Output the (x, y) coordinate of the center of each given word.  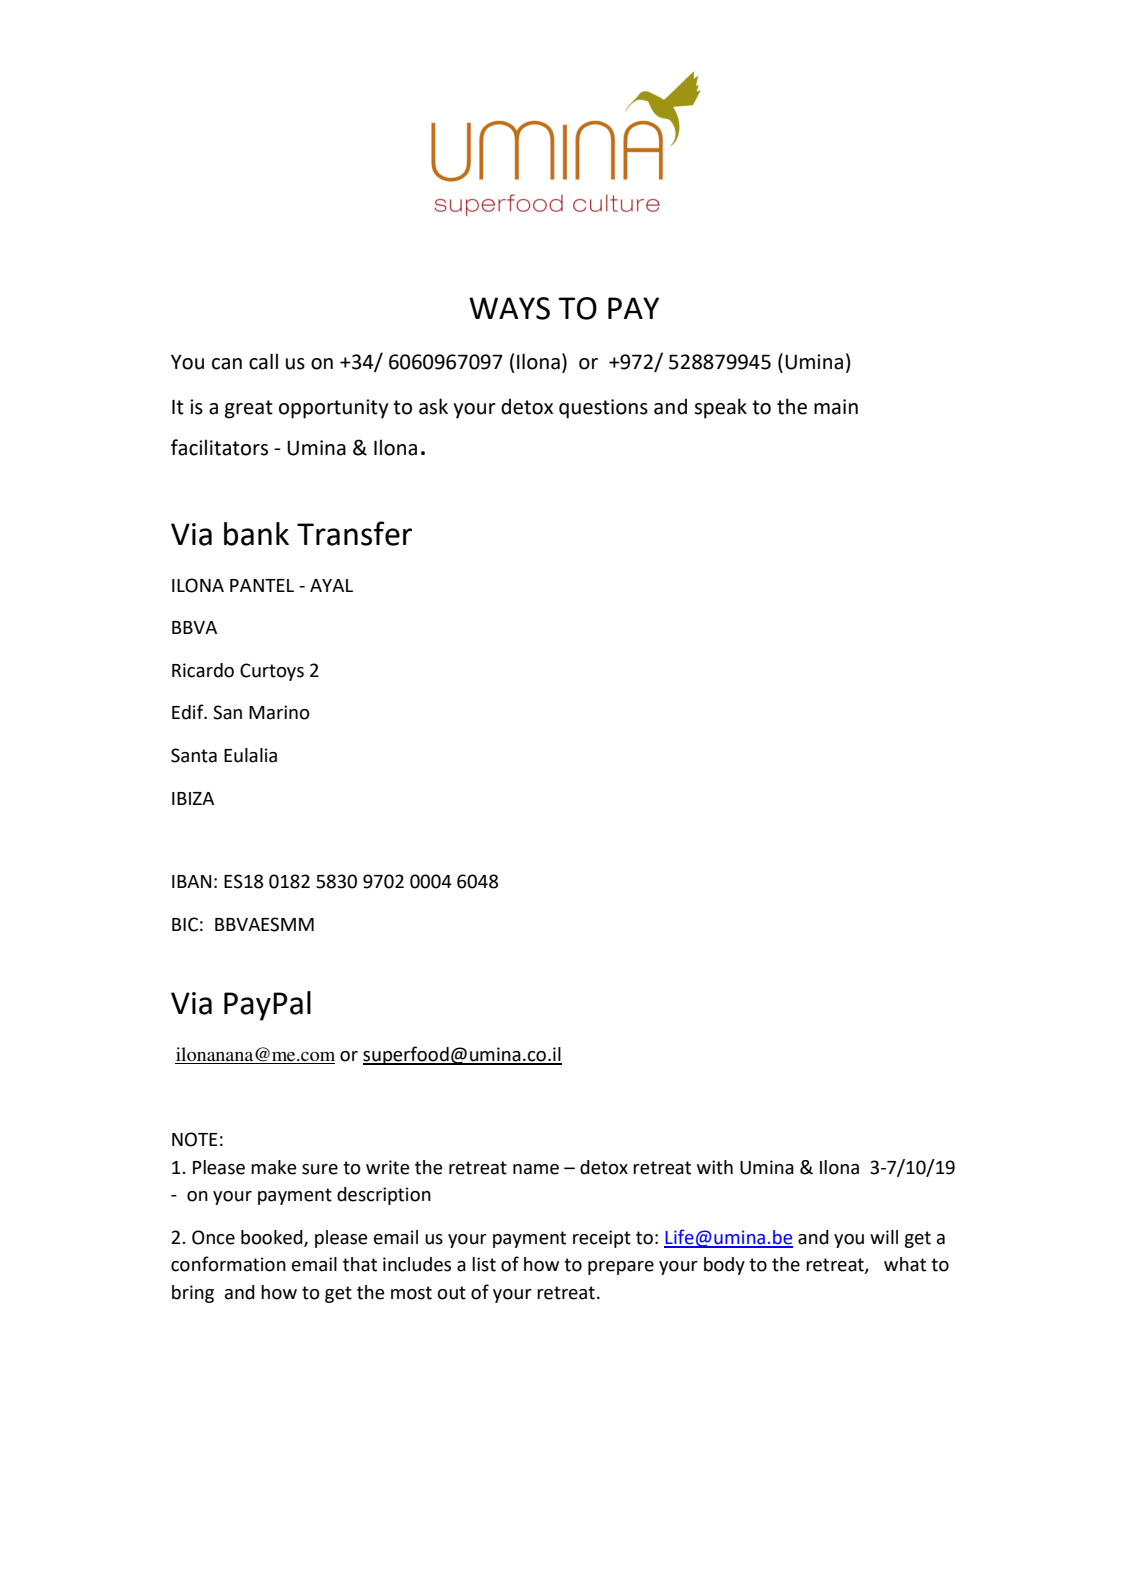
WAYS (509, 308)
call (263, 361)
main (836, 407)
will (884, 1237)
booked (273, 1238)
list (484, 1264)
